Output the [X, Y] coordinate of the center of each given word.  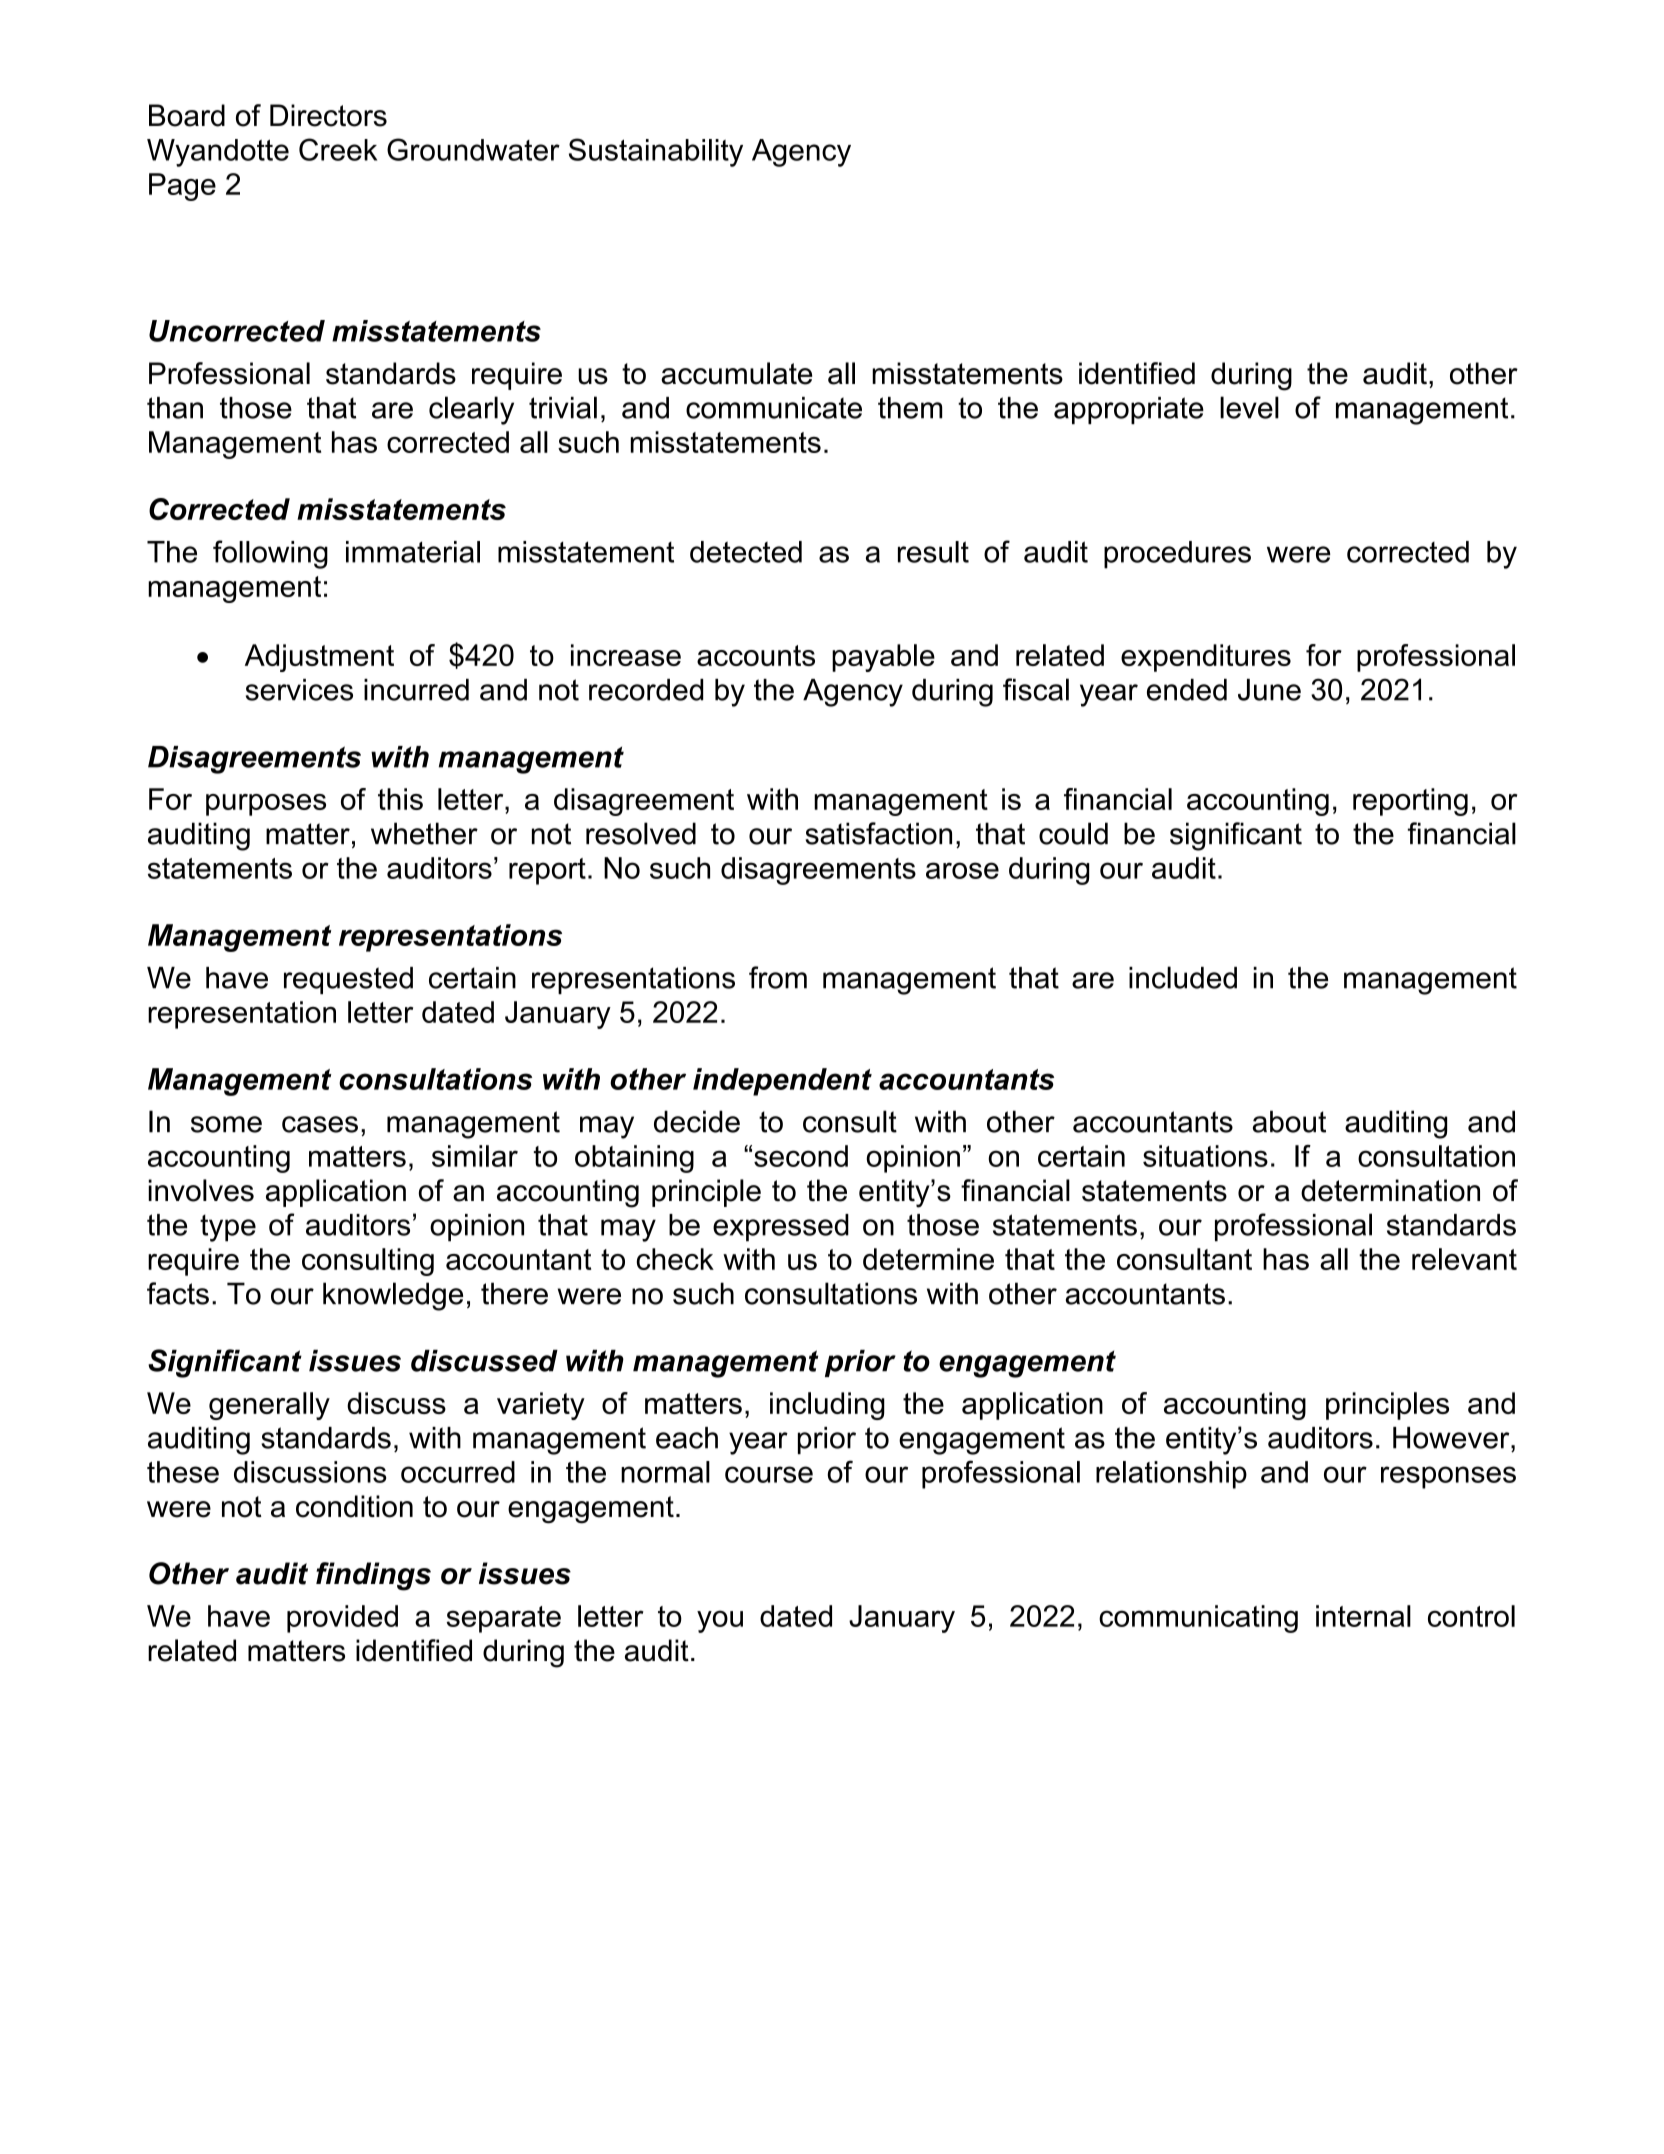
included [1183, 977]
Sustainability [656, 152]
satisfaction [878, 833]
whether [424, 833]
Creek [338, 149]
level [1249, 407]
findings [373, 1576]
